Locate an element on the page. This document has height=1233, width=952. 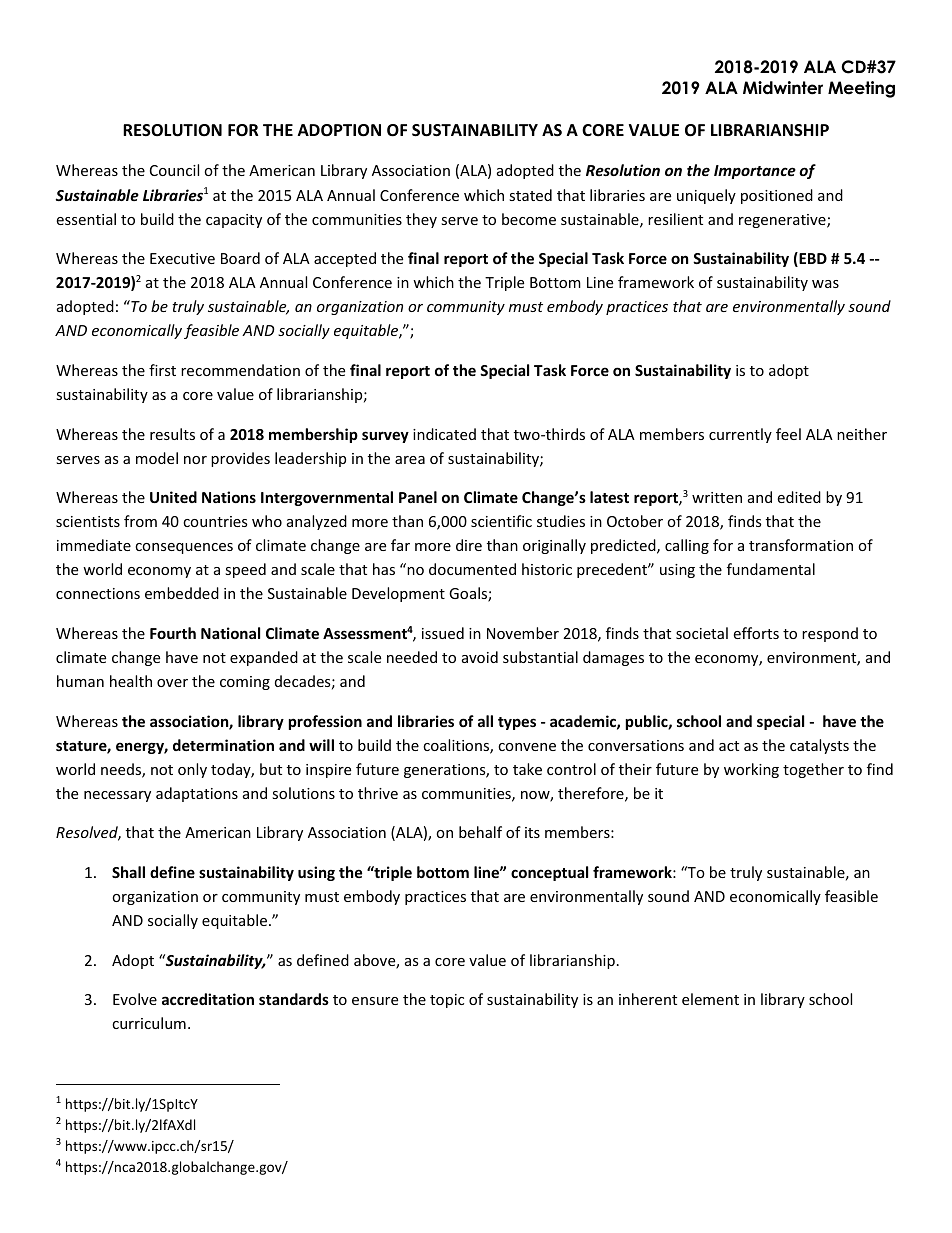
take is located at coordinates (527, 769).
